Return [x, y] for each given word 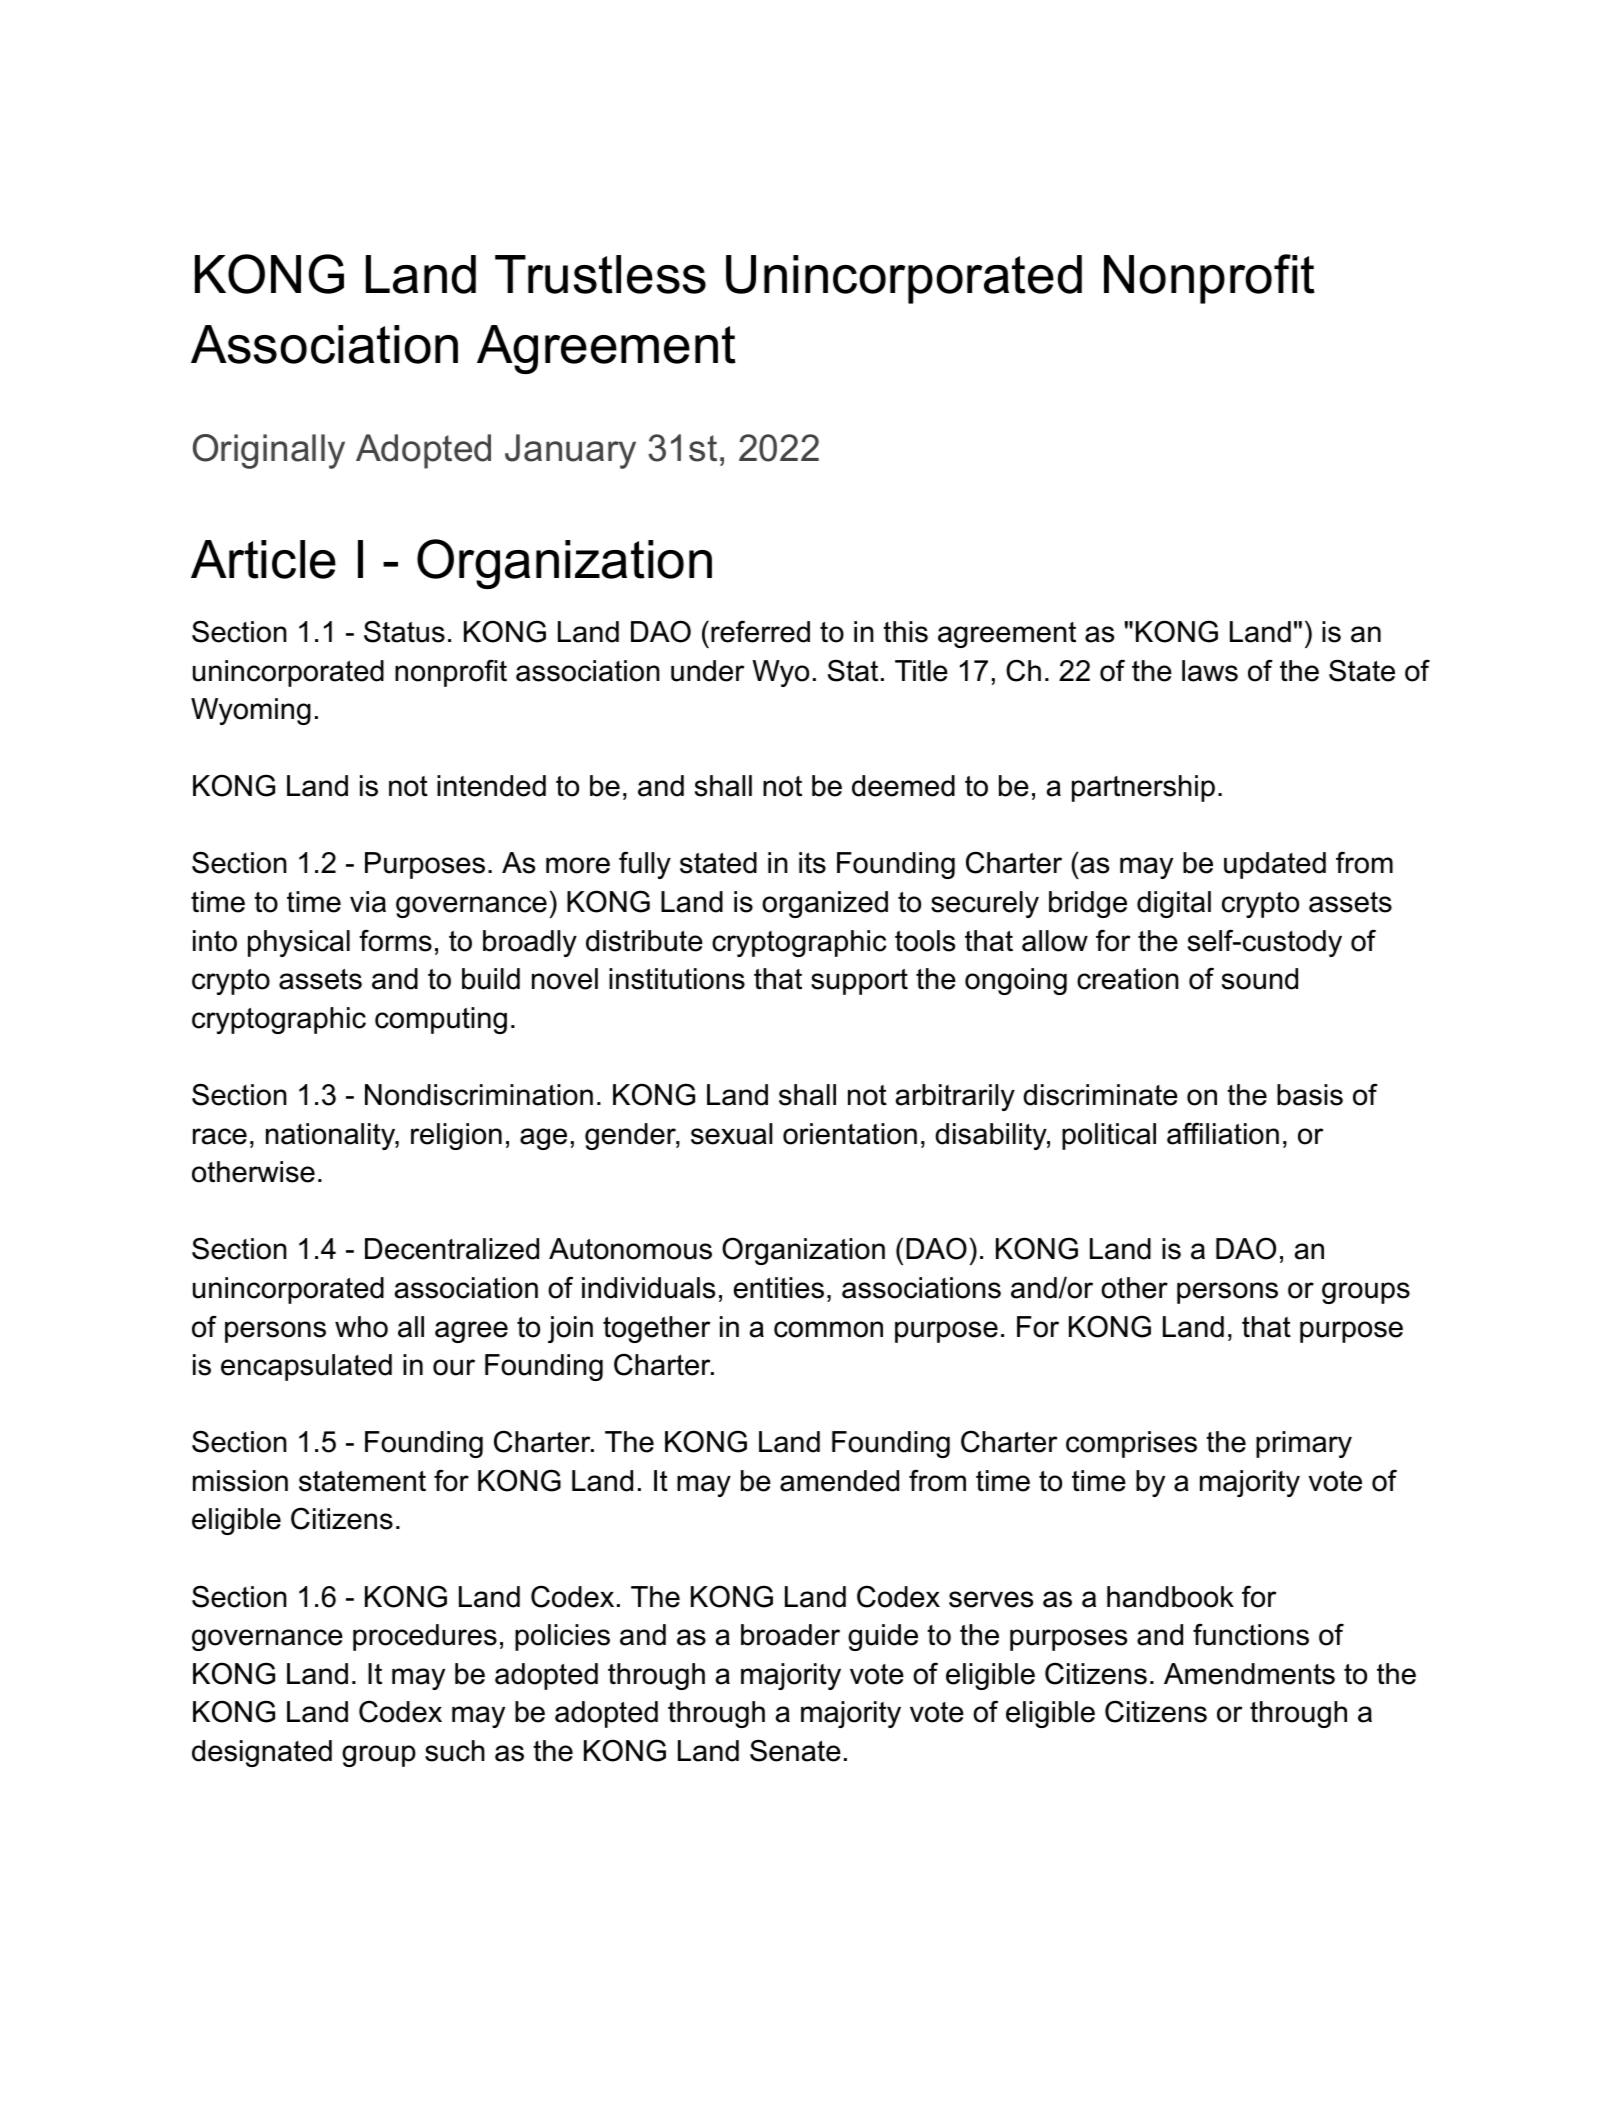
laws [1210, 671]
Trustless [600, 274]
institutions [677, 979]
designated [262, 1753]
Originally [269, 451]
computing [441, 1020]
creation [1128, 979]
